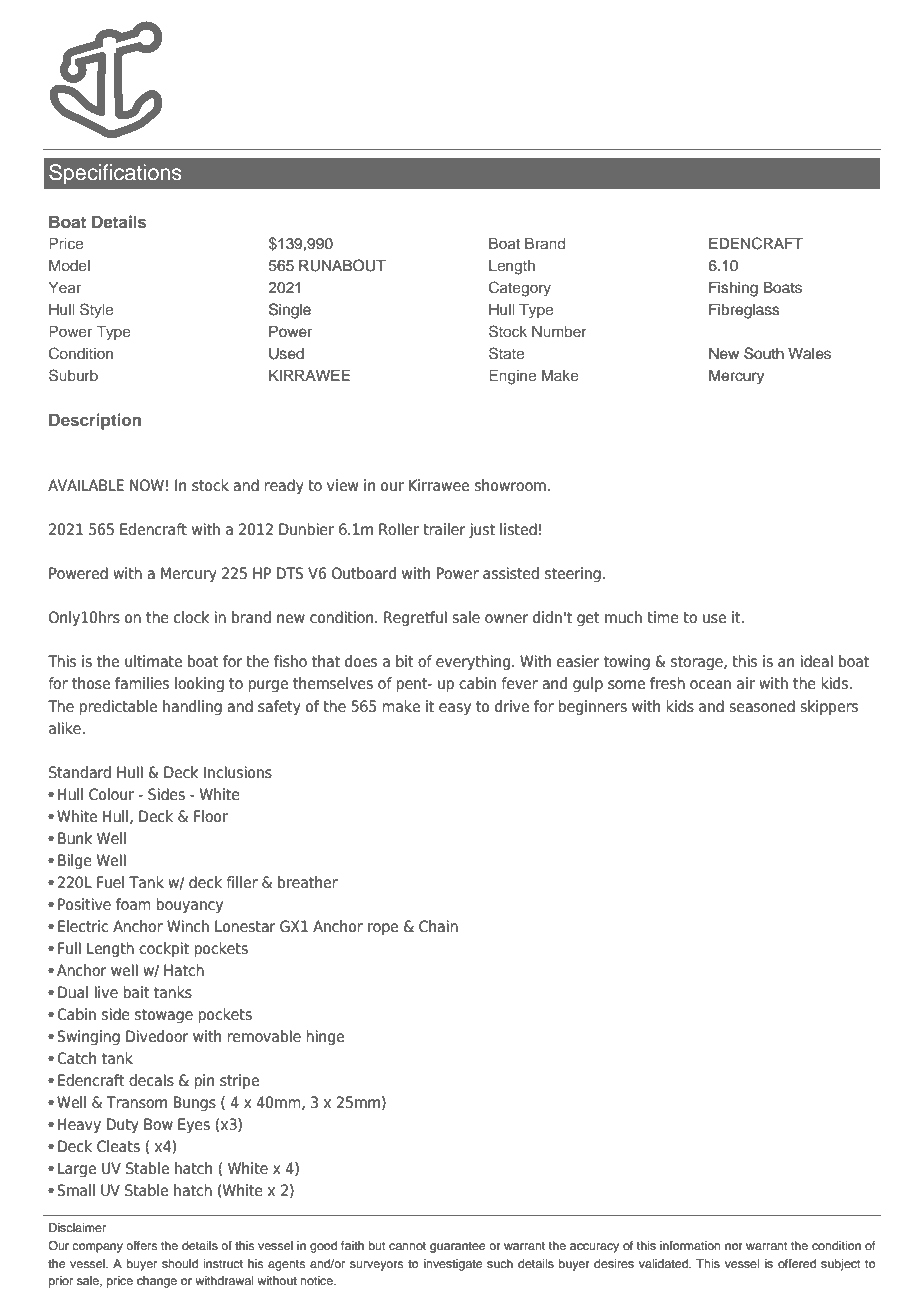  What do you see at coordinates (147, 485) in the screenshot?
I see `NOW` at bounding box center [147, 485].
